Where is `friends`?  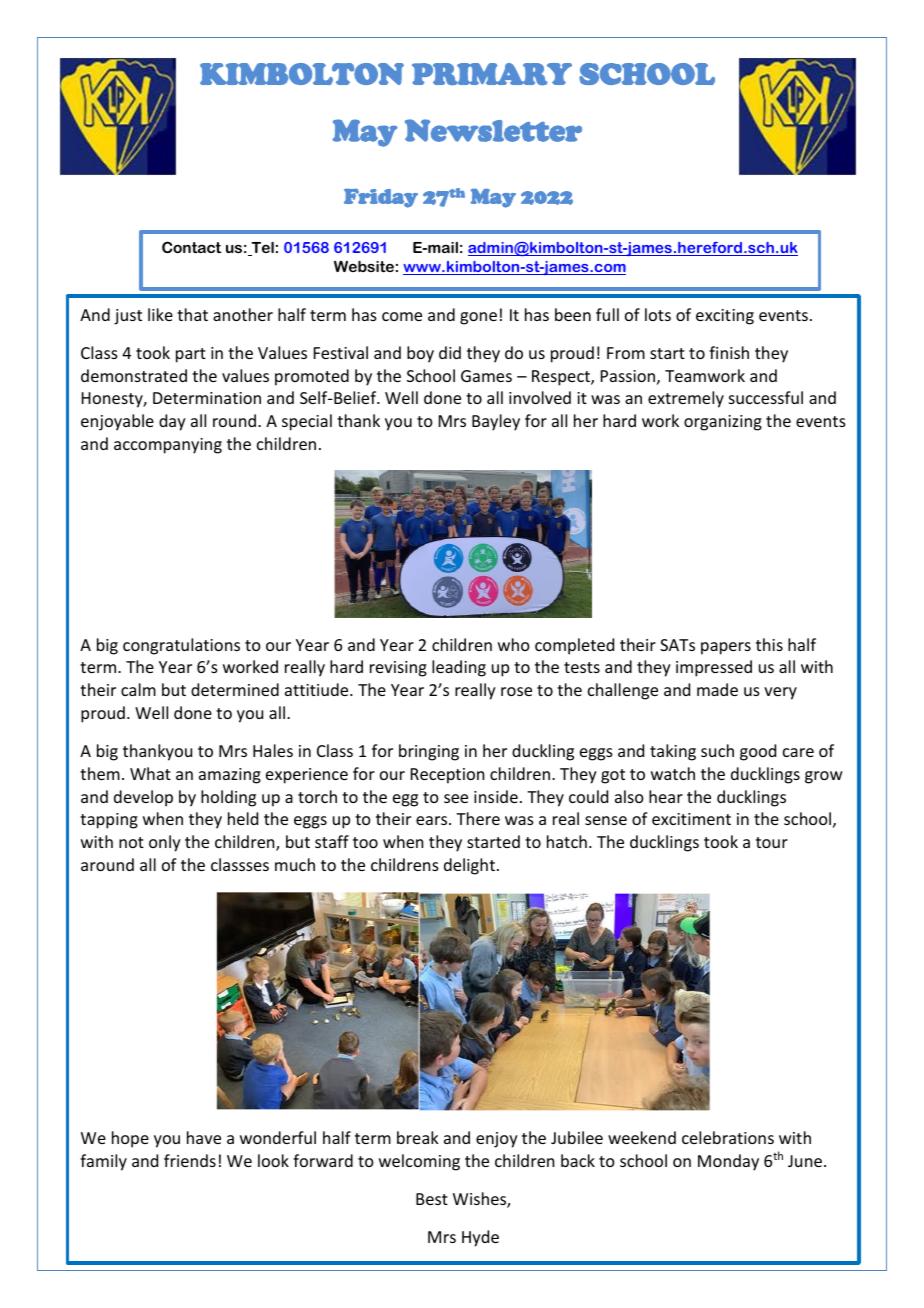 friends is located at coordinates (190, 1160).
